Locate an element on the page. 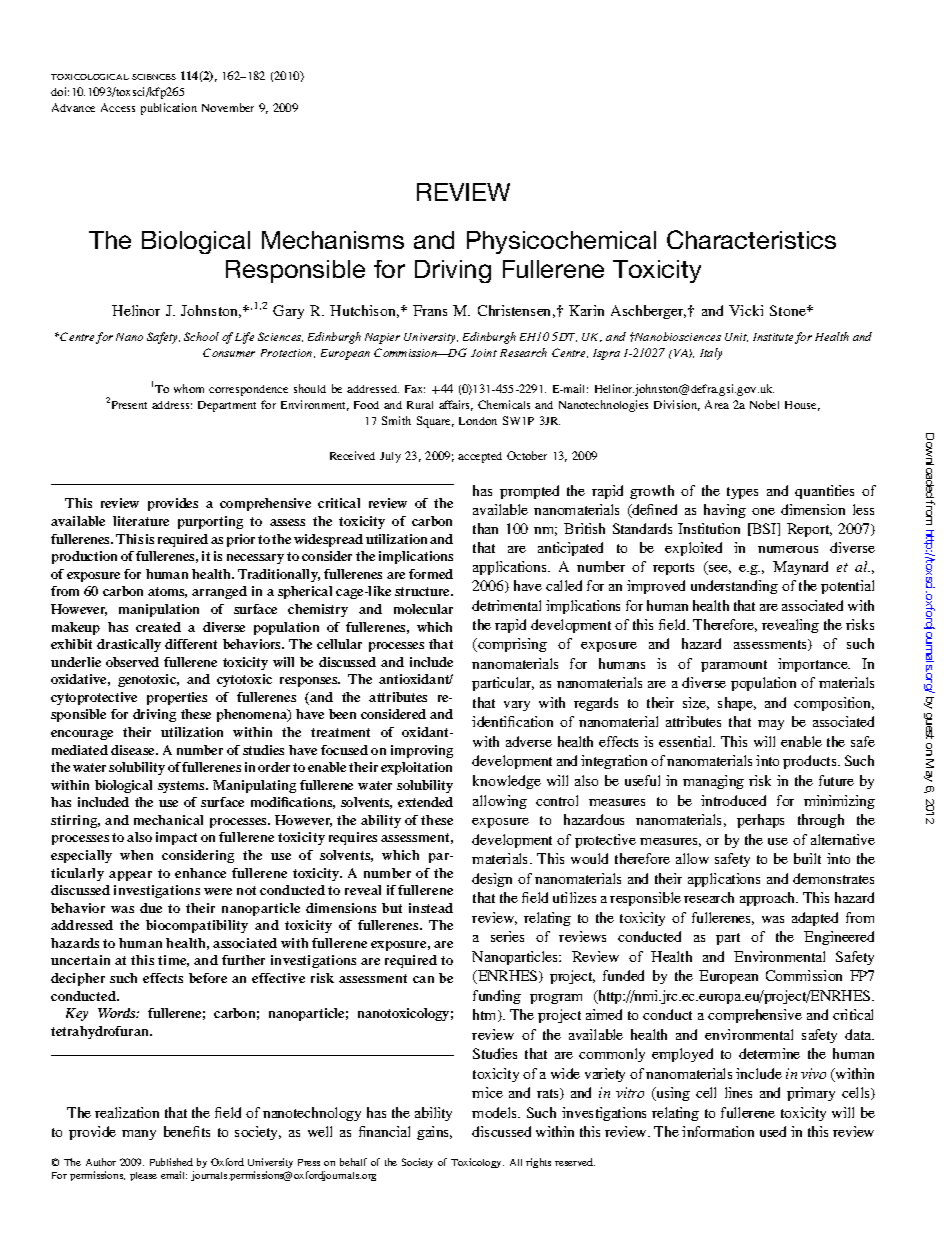 Image resolution: width=952 pixels, height=1256 pixels. publication is located at coordinates (169, 109).
